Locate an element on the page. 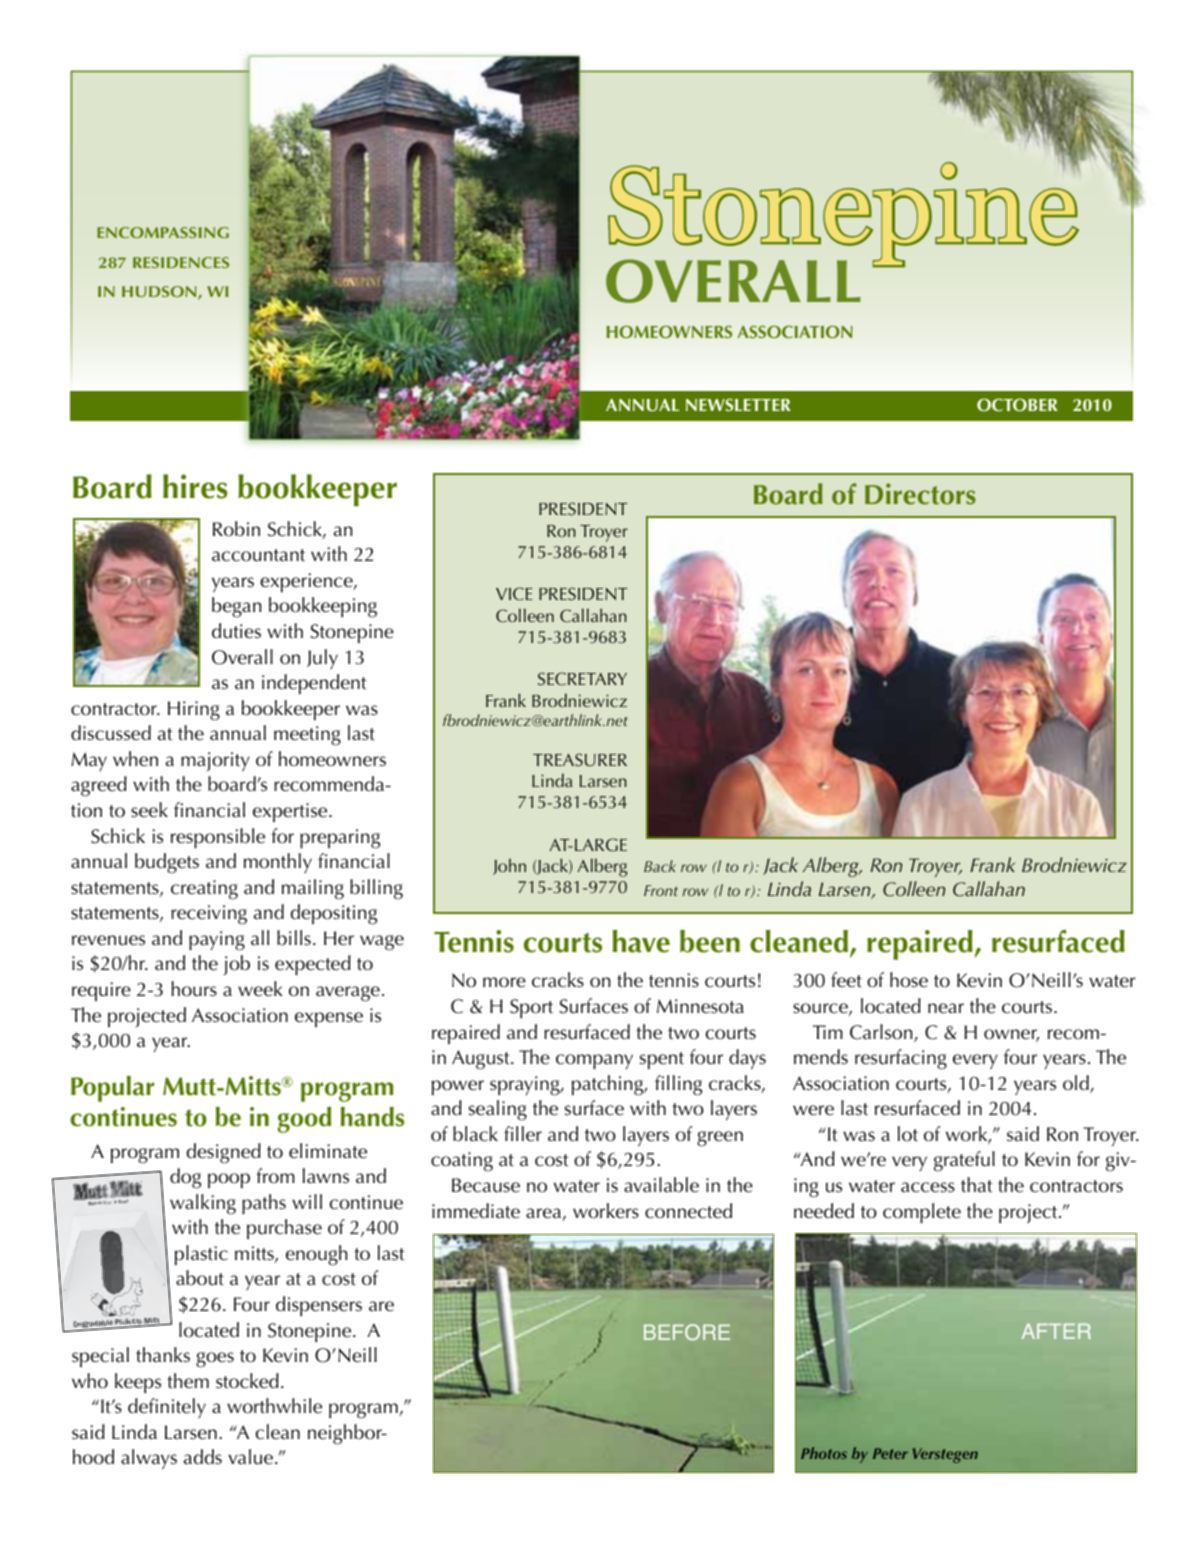 This image has height=1558, width=1204. responsible is located at coordinates (218, 838).
